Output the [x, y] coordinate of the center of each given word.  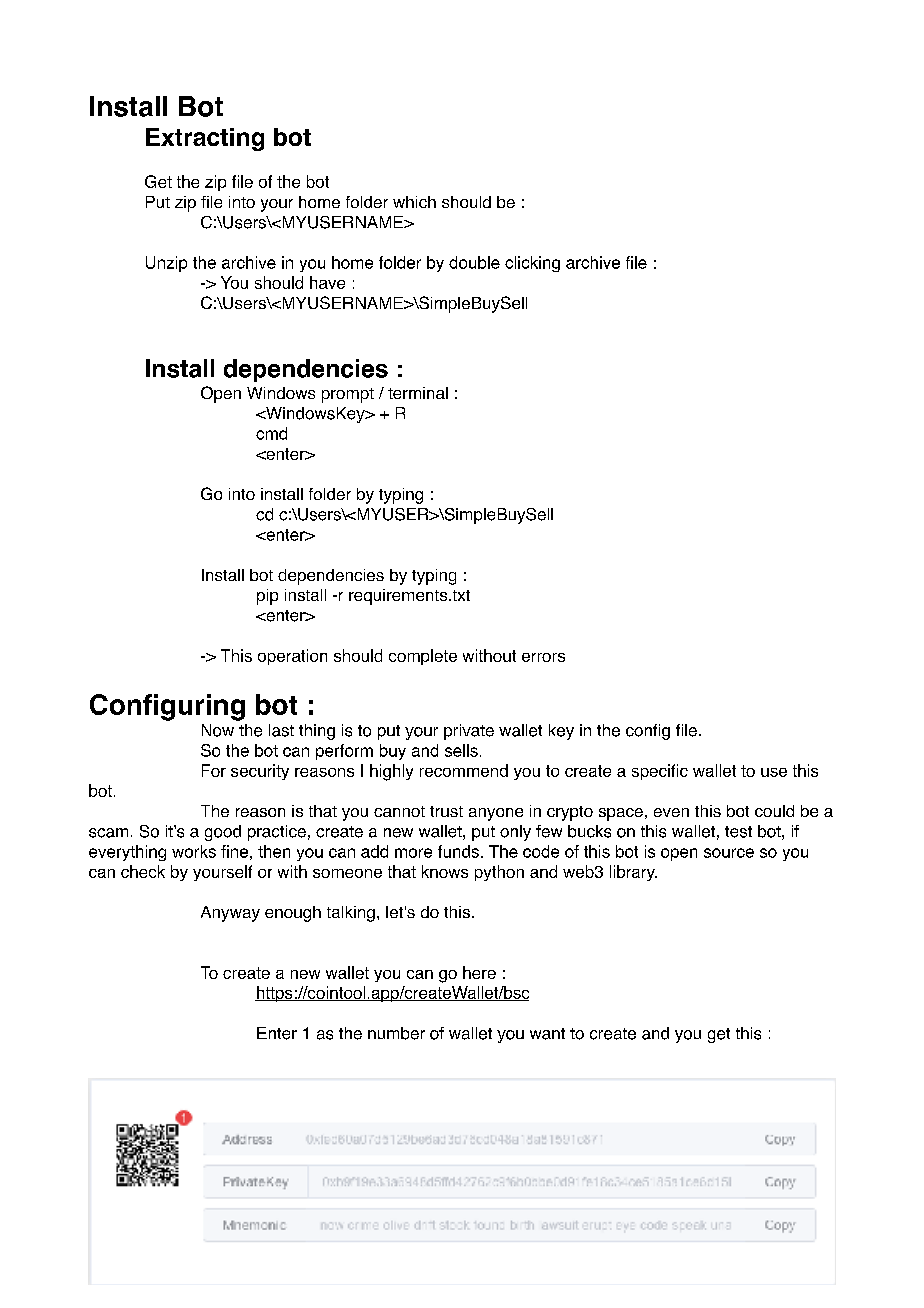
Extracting [205, 139]
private [469, 732]
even [671, 812]
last [281, 730]
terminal [418, 393]
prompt [348, 395]
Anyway [230, 914]
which [414, 202]
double [474, 262]
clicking [532, 264]
